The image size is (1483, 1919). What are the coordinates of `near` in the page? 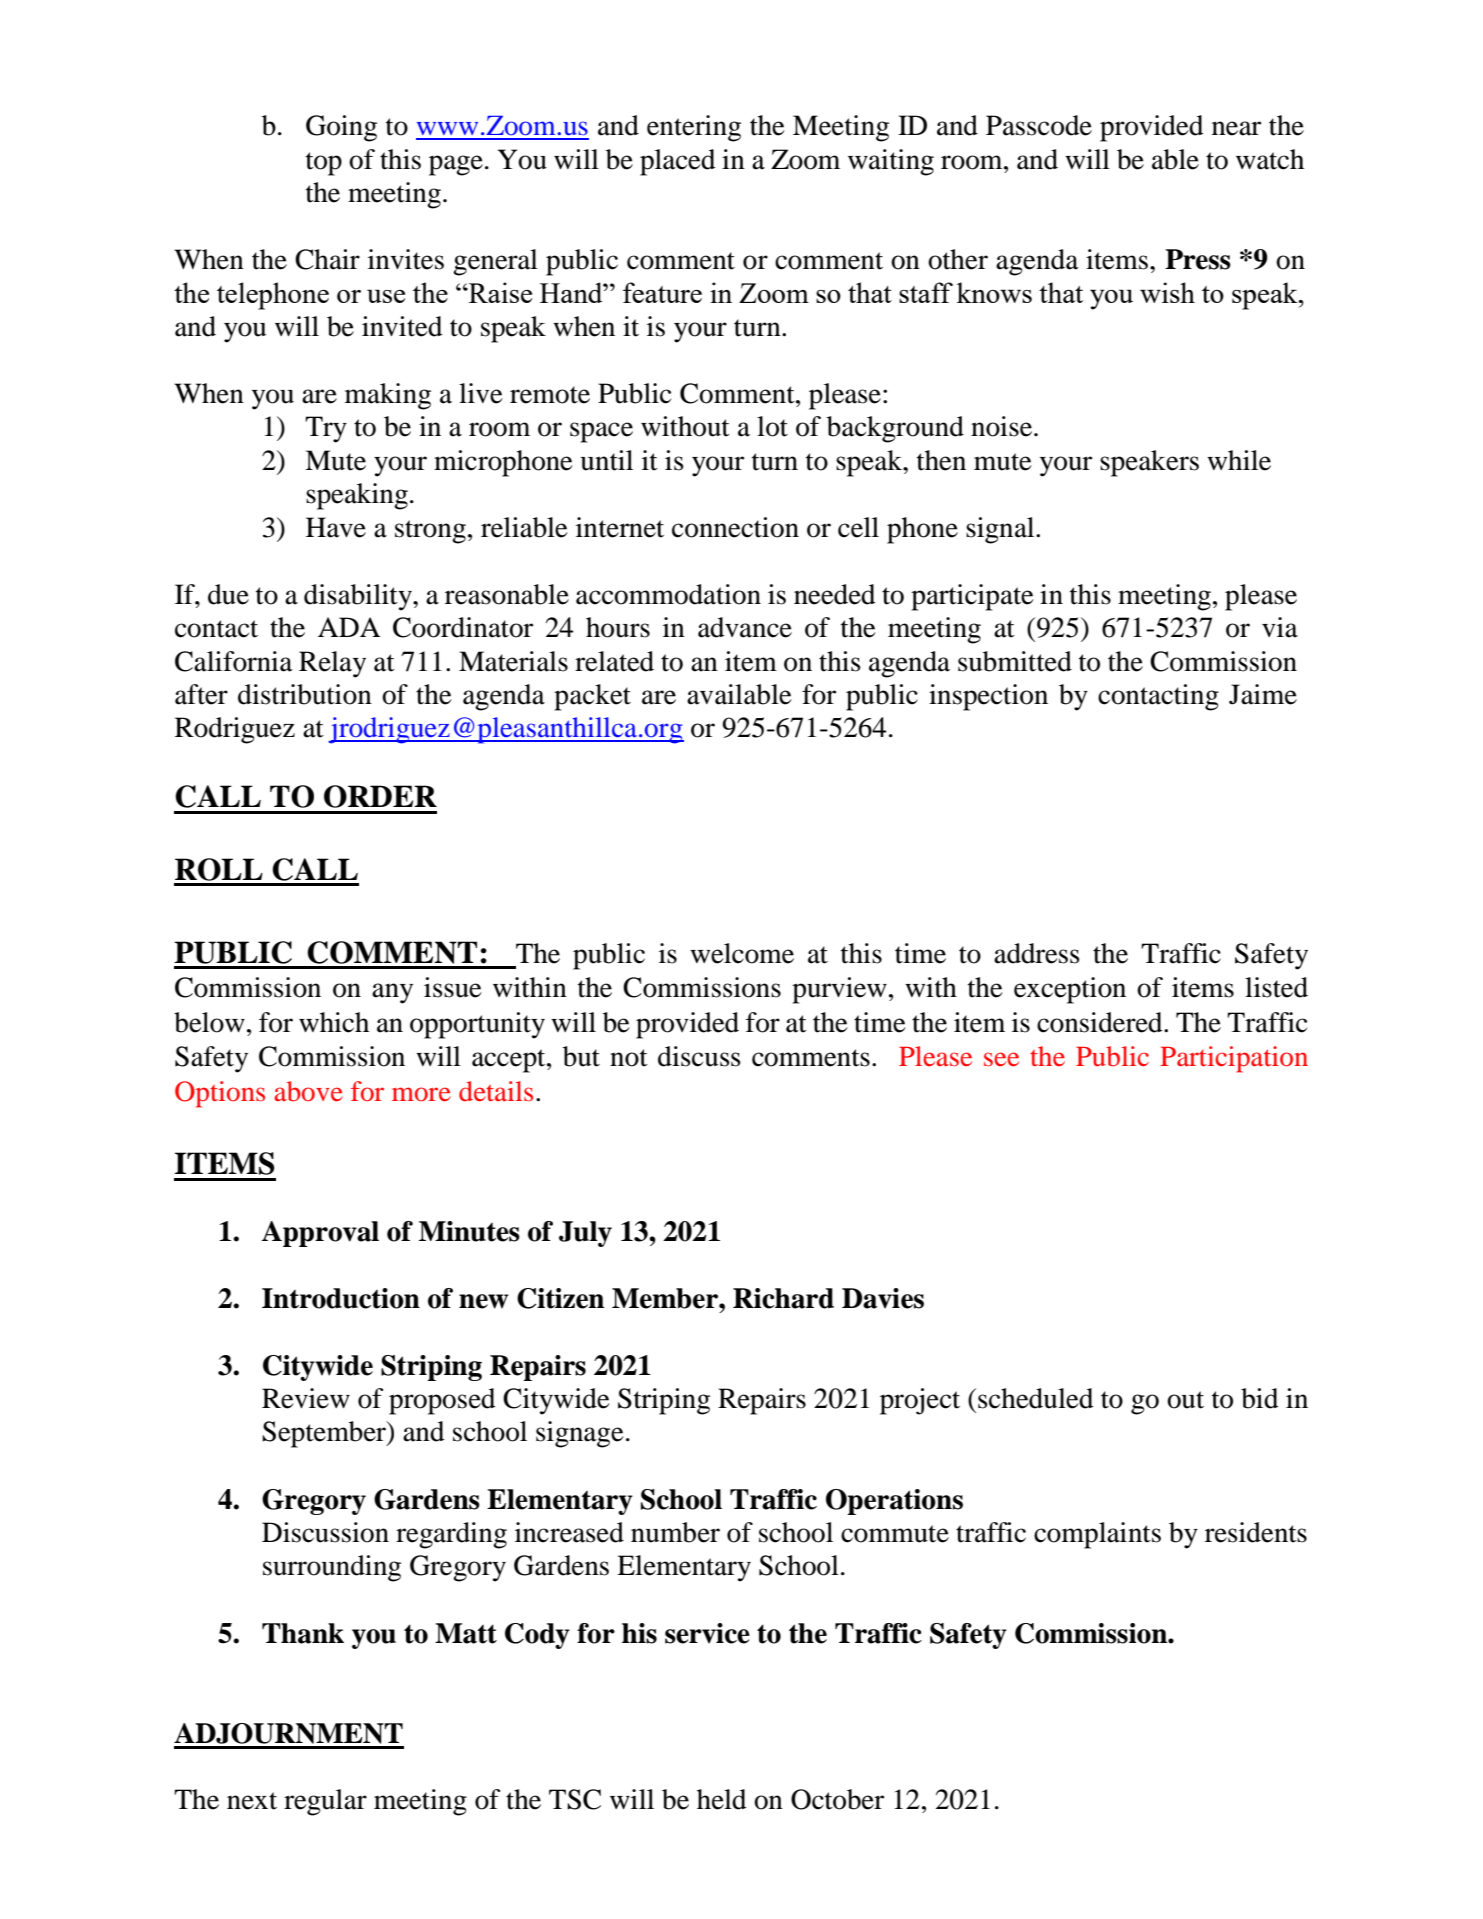 It's located at (1236, 128).
